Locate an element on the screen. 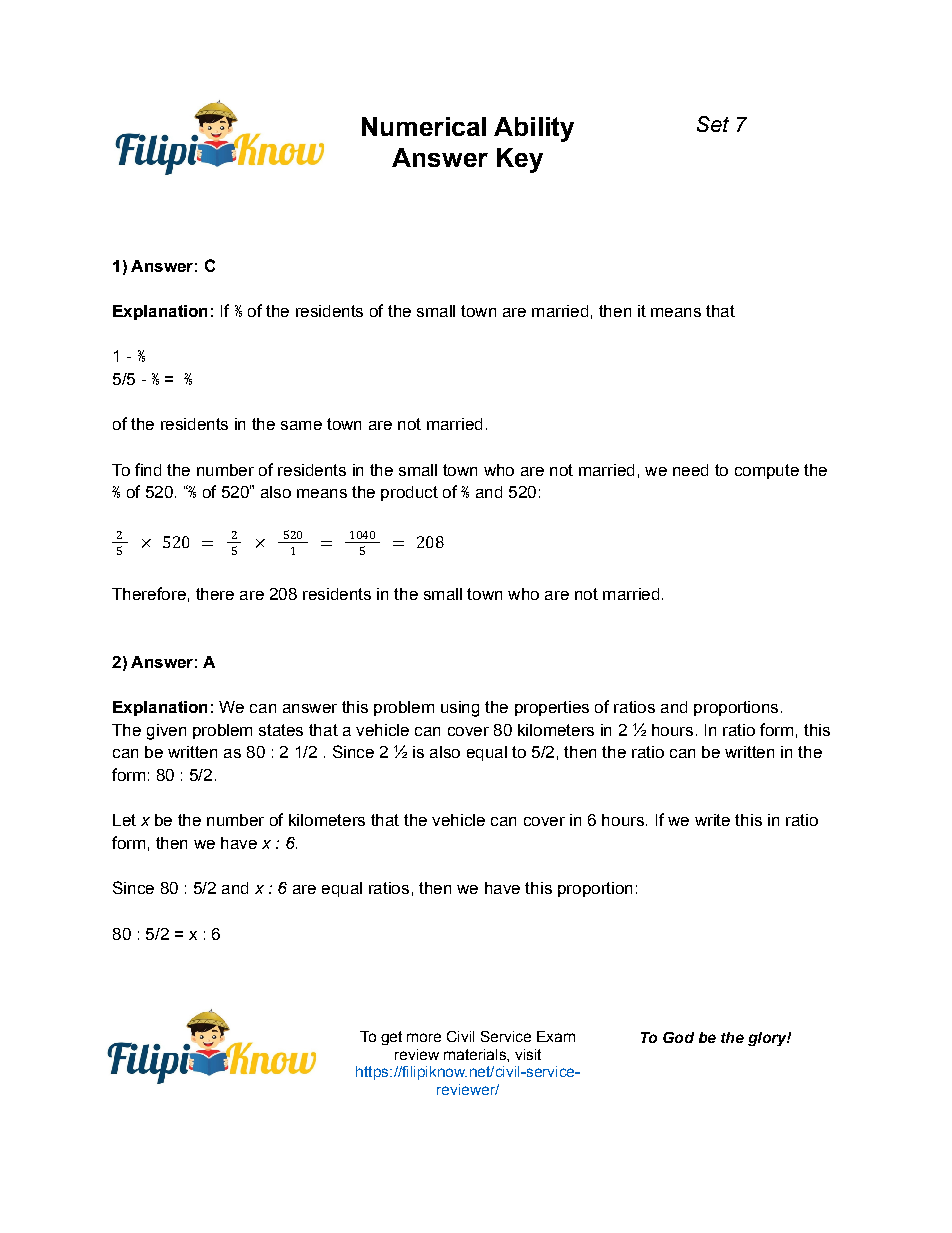  get is located at coordinates (391, 1038).
